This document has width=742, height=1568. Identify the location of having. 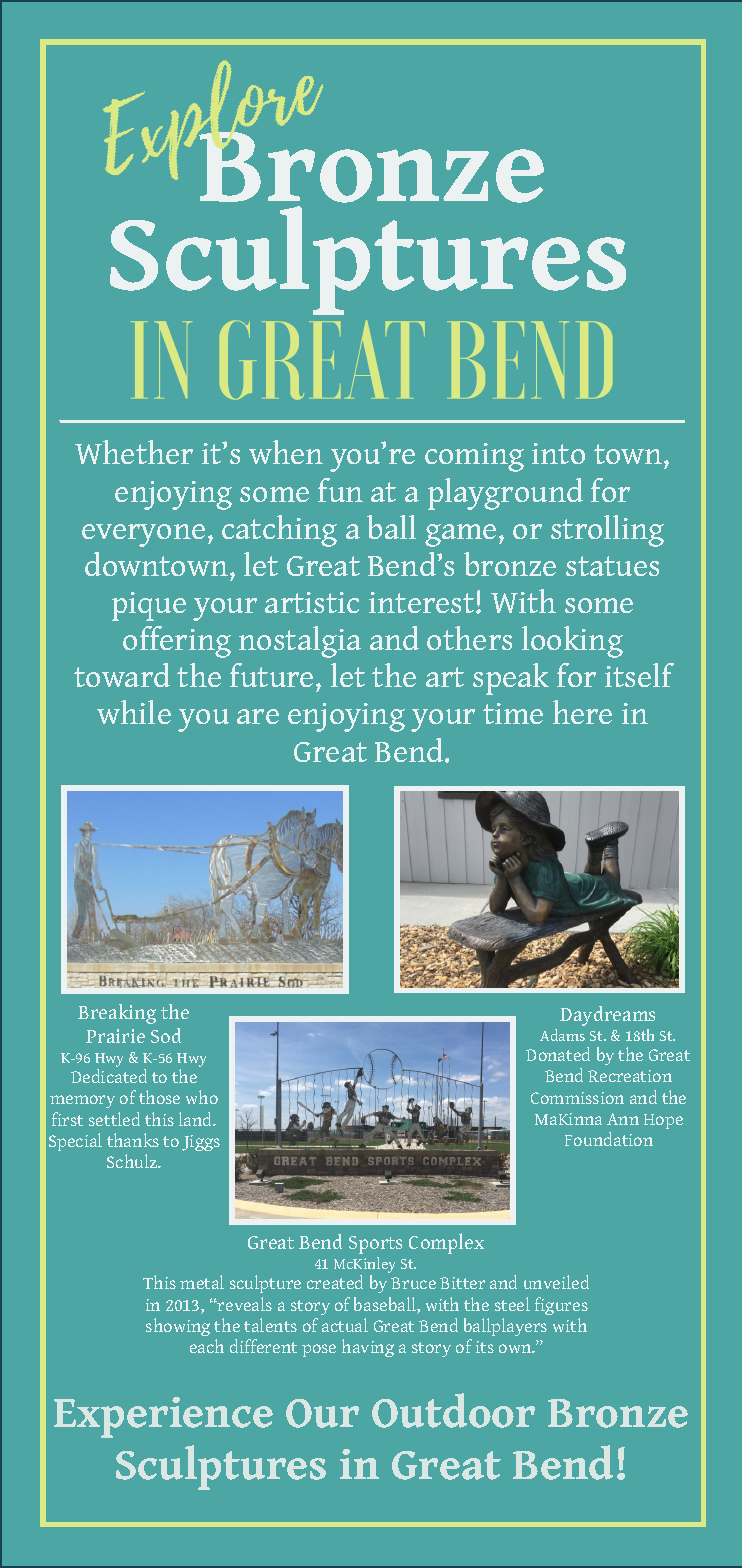
(368, 1348).
